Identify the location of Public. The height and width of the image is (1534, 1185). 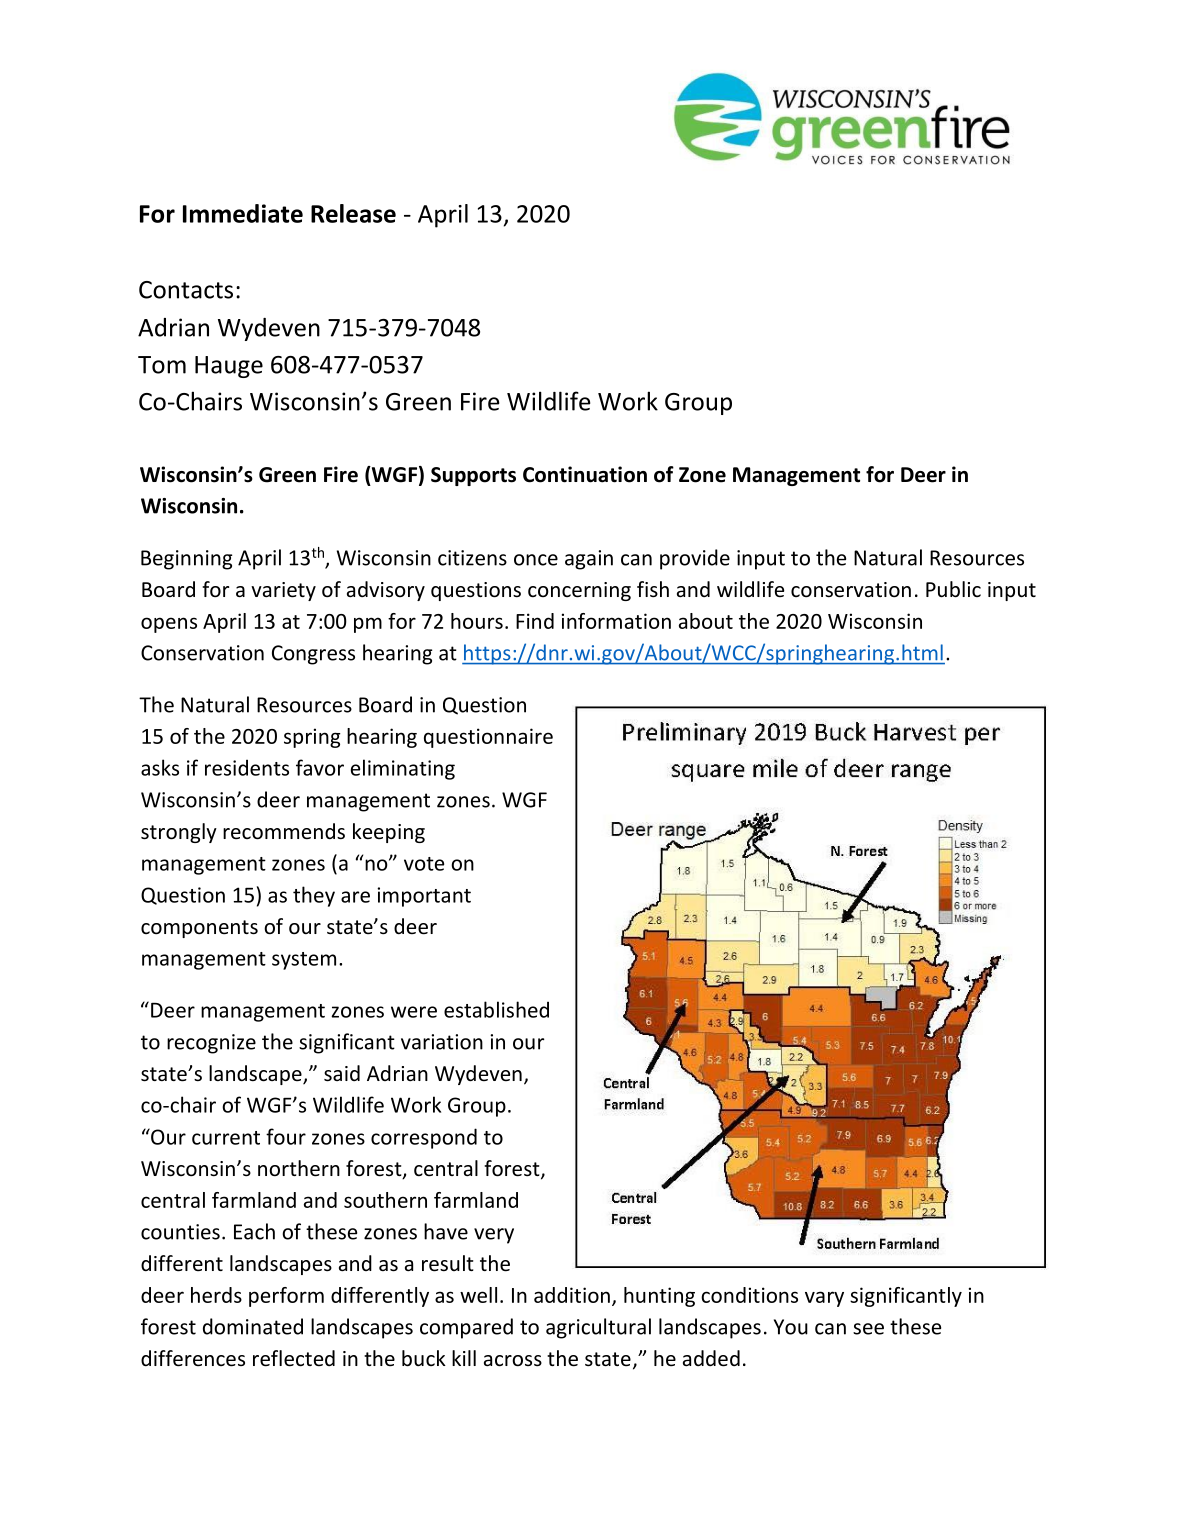
(953, 589).
